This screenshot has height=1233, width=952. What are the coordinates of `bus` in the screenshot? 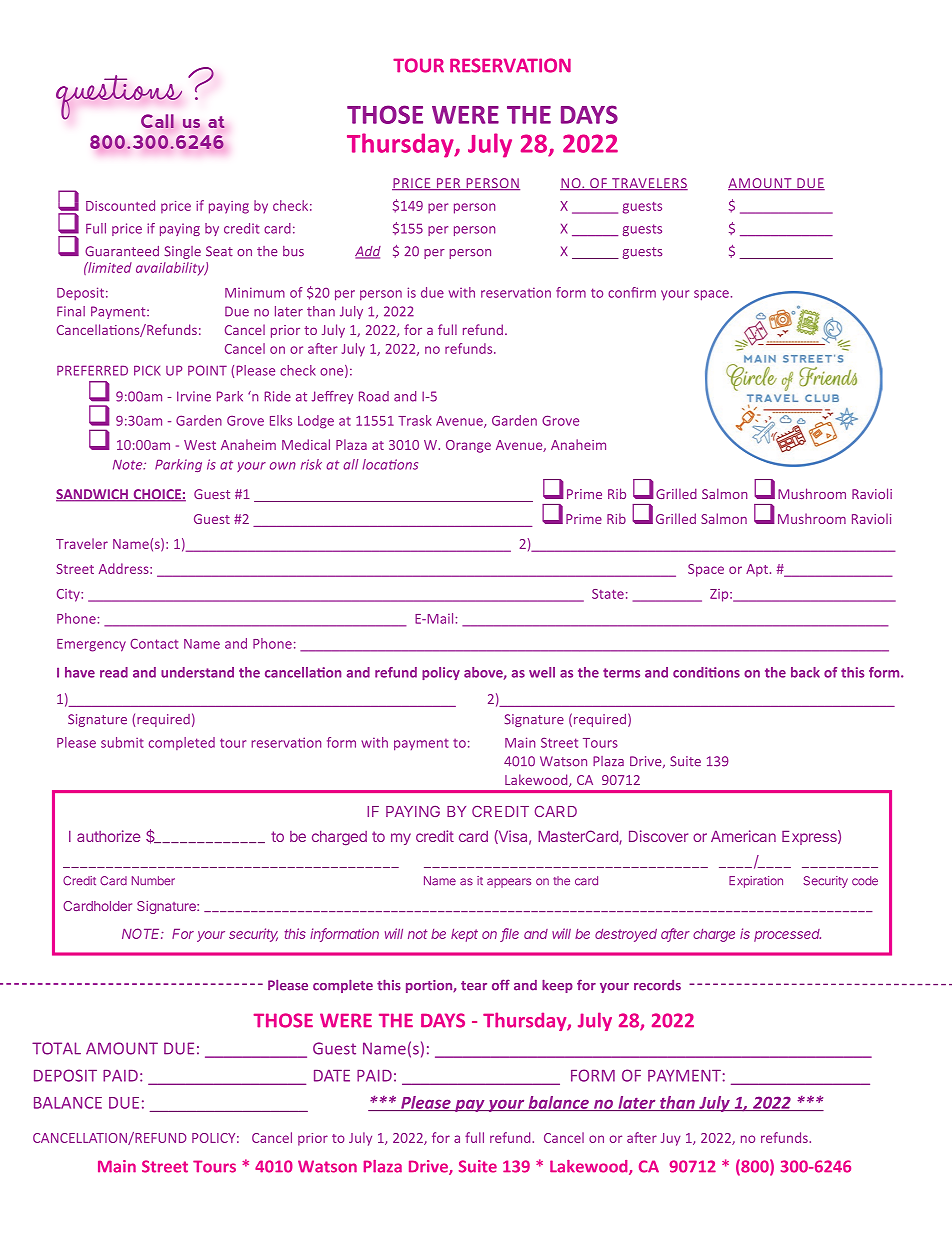 It's located at (293, 251).
